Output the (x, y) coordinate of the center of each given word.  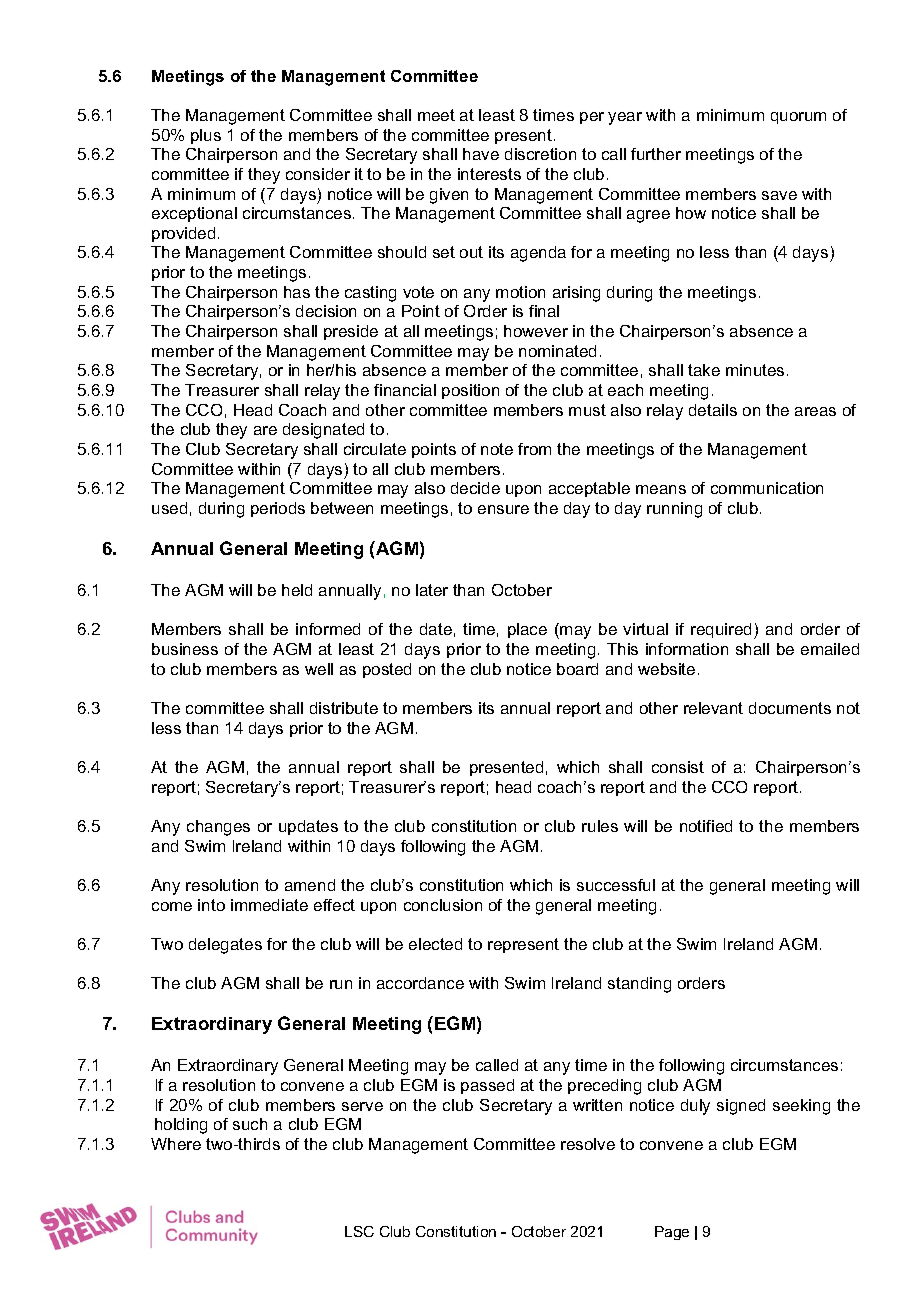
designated (323, 431)
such (250, 1124)
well (319, 669)
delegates (225, 946)
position (470, 391)
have (481, 154)
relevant (713, 708)
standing (639, 985)
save (779, 195)
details (713, 410)
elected (435, 944)
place (527, 630)
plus (206, 136)
